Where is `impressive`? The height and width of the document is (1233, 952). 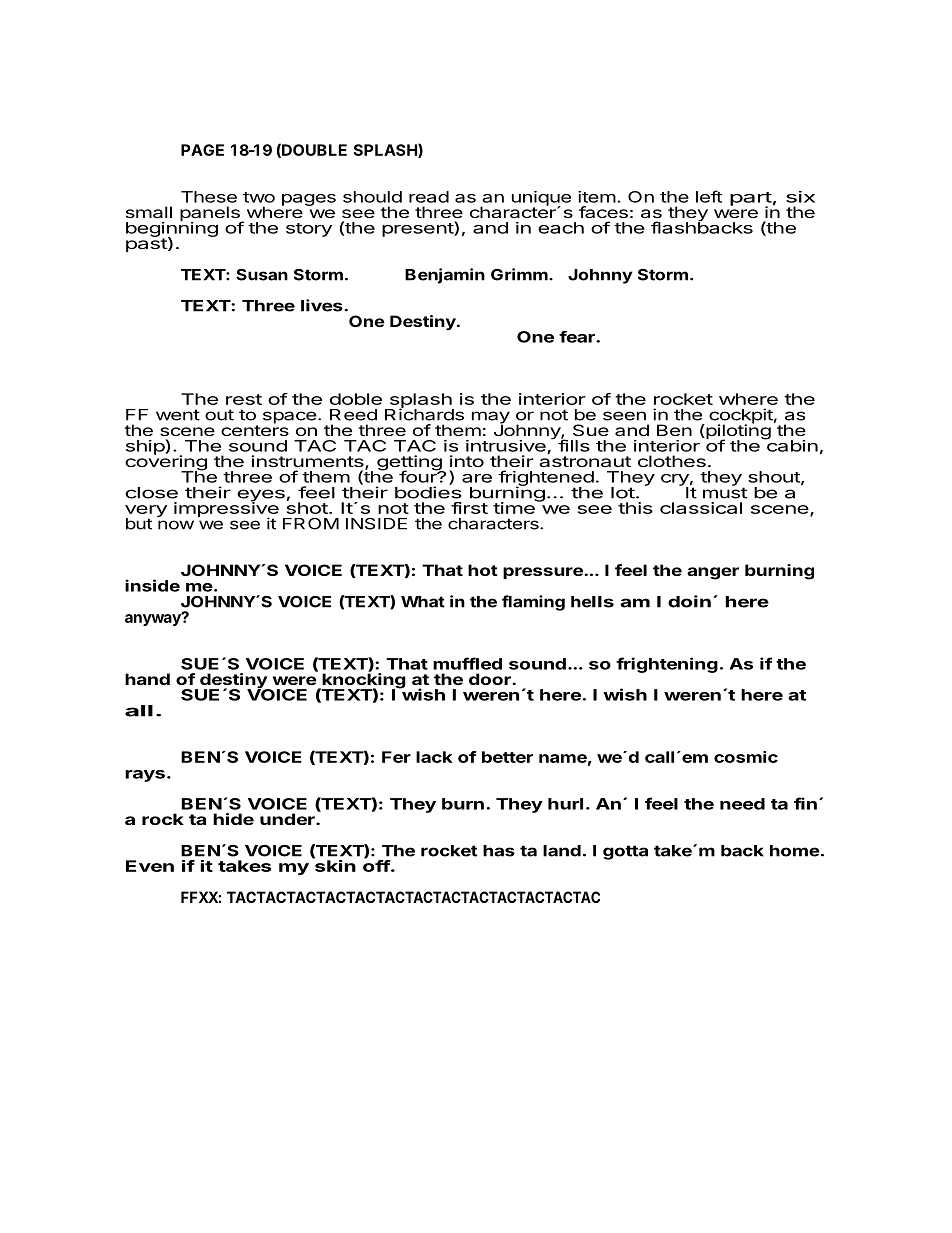
impressive is located at coordinates (226, 509).
